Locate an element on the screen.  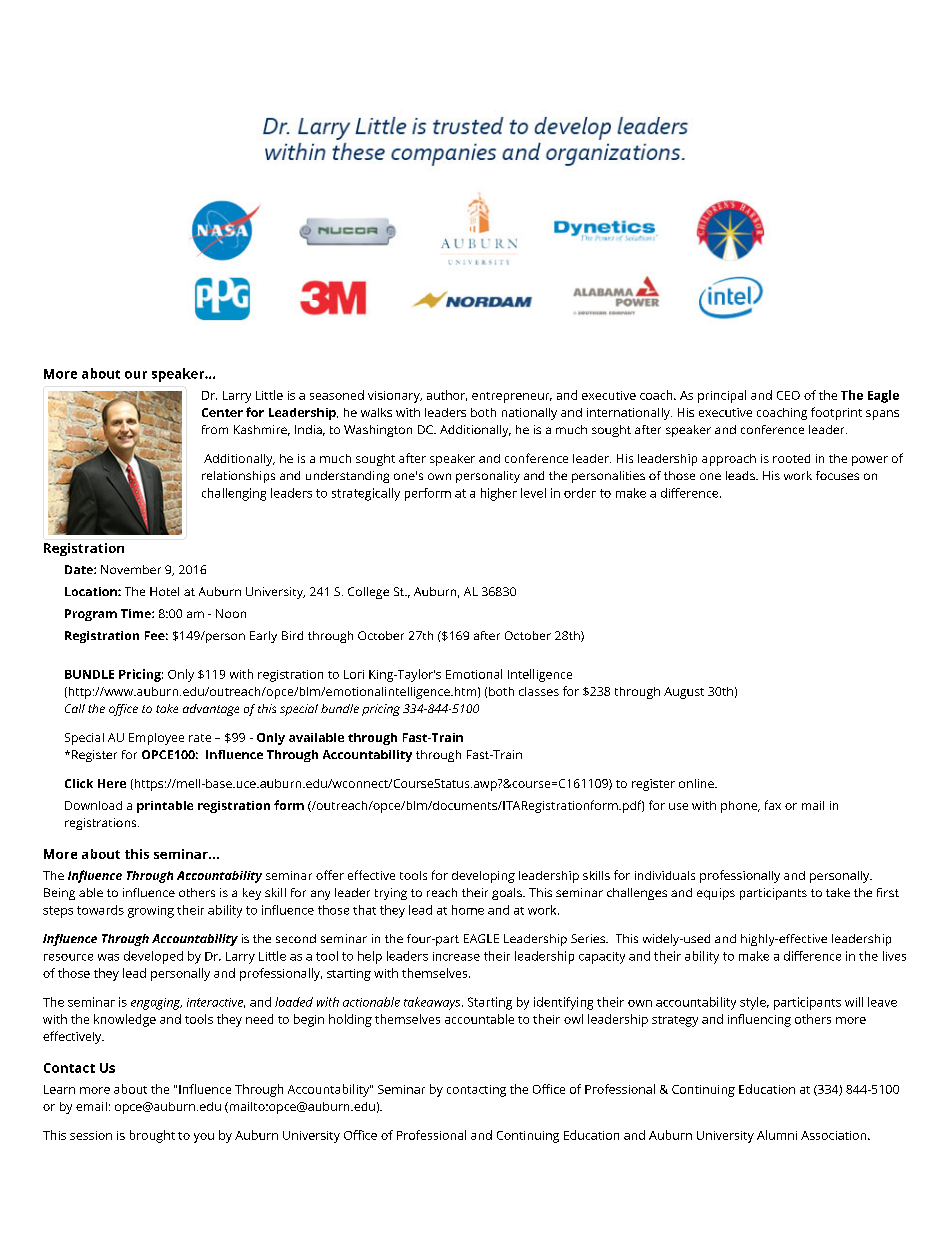
increase is located at coordinates (456, 956).
